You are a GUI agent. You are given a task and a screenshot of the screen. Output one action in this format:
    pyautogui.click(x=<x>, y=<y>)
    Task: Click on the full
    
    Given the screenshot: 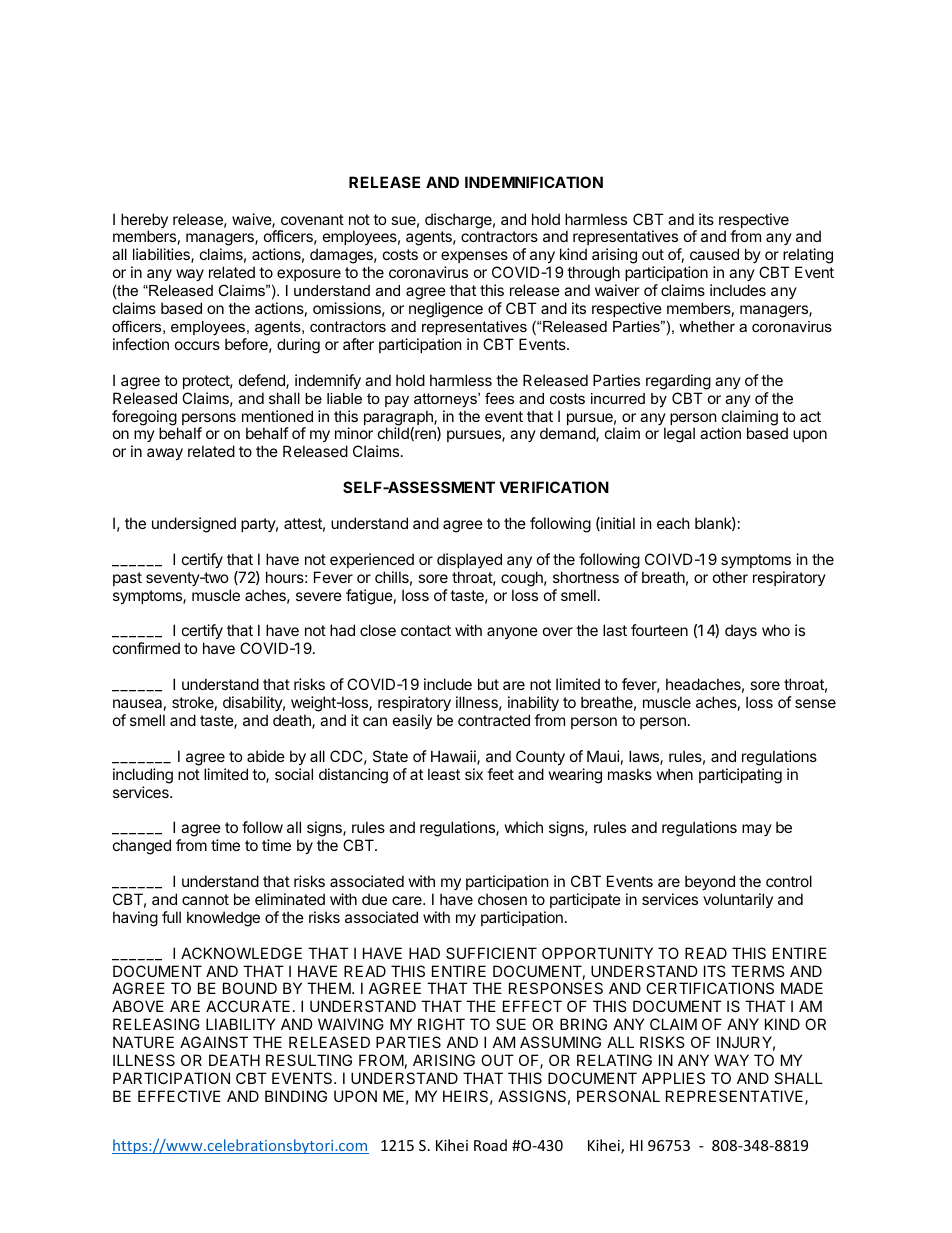 What is the action you would take?
    pyautogui.click(x=171, y=917)
